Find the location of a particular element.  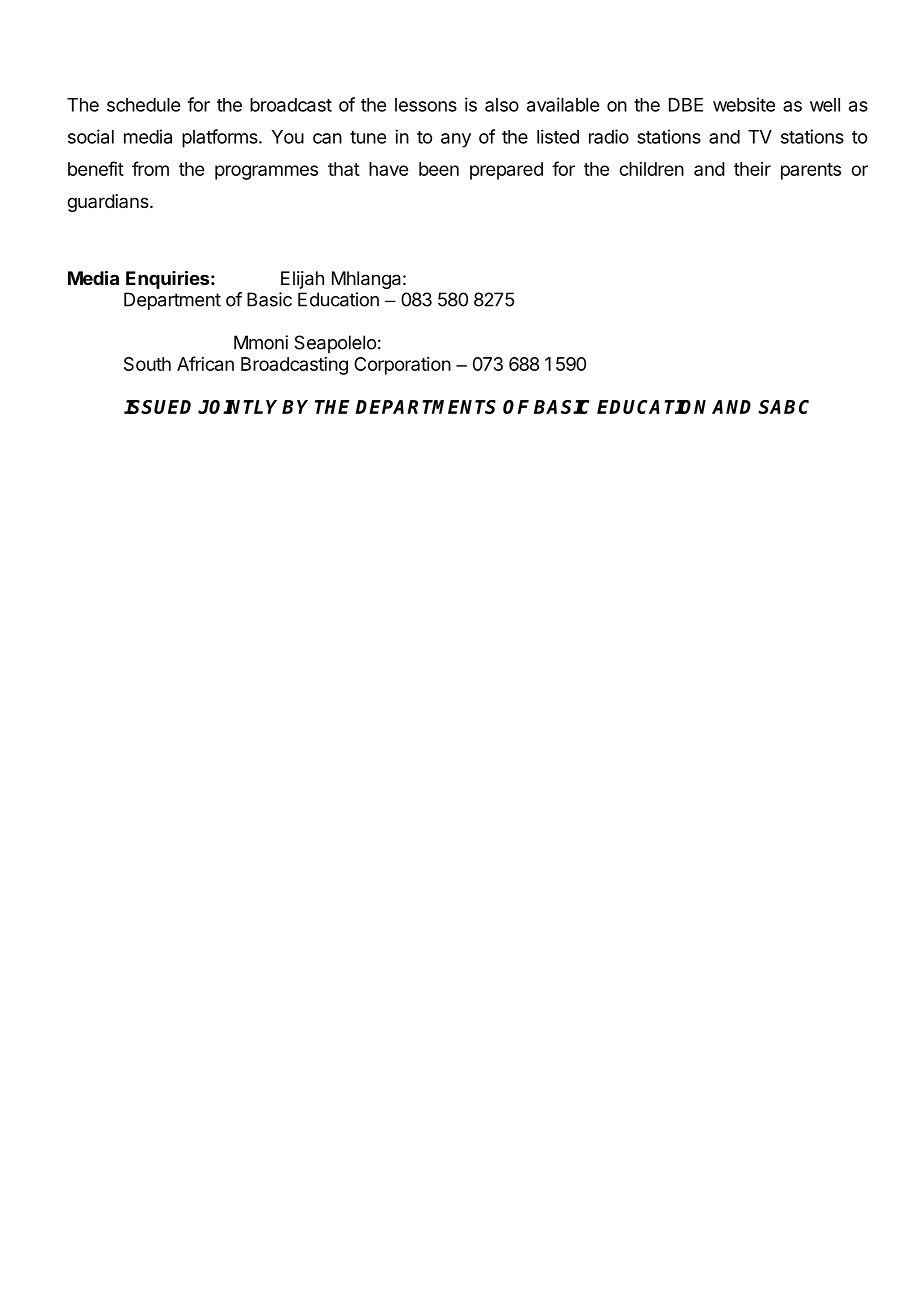

Elijah is located at coordinates (302, 280).
